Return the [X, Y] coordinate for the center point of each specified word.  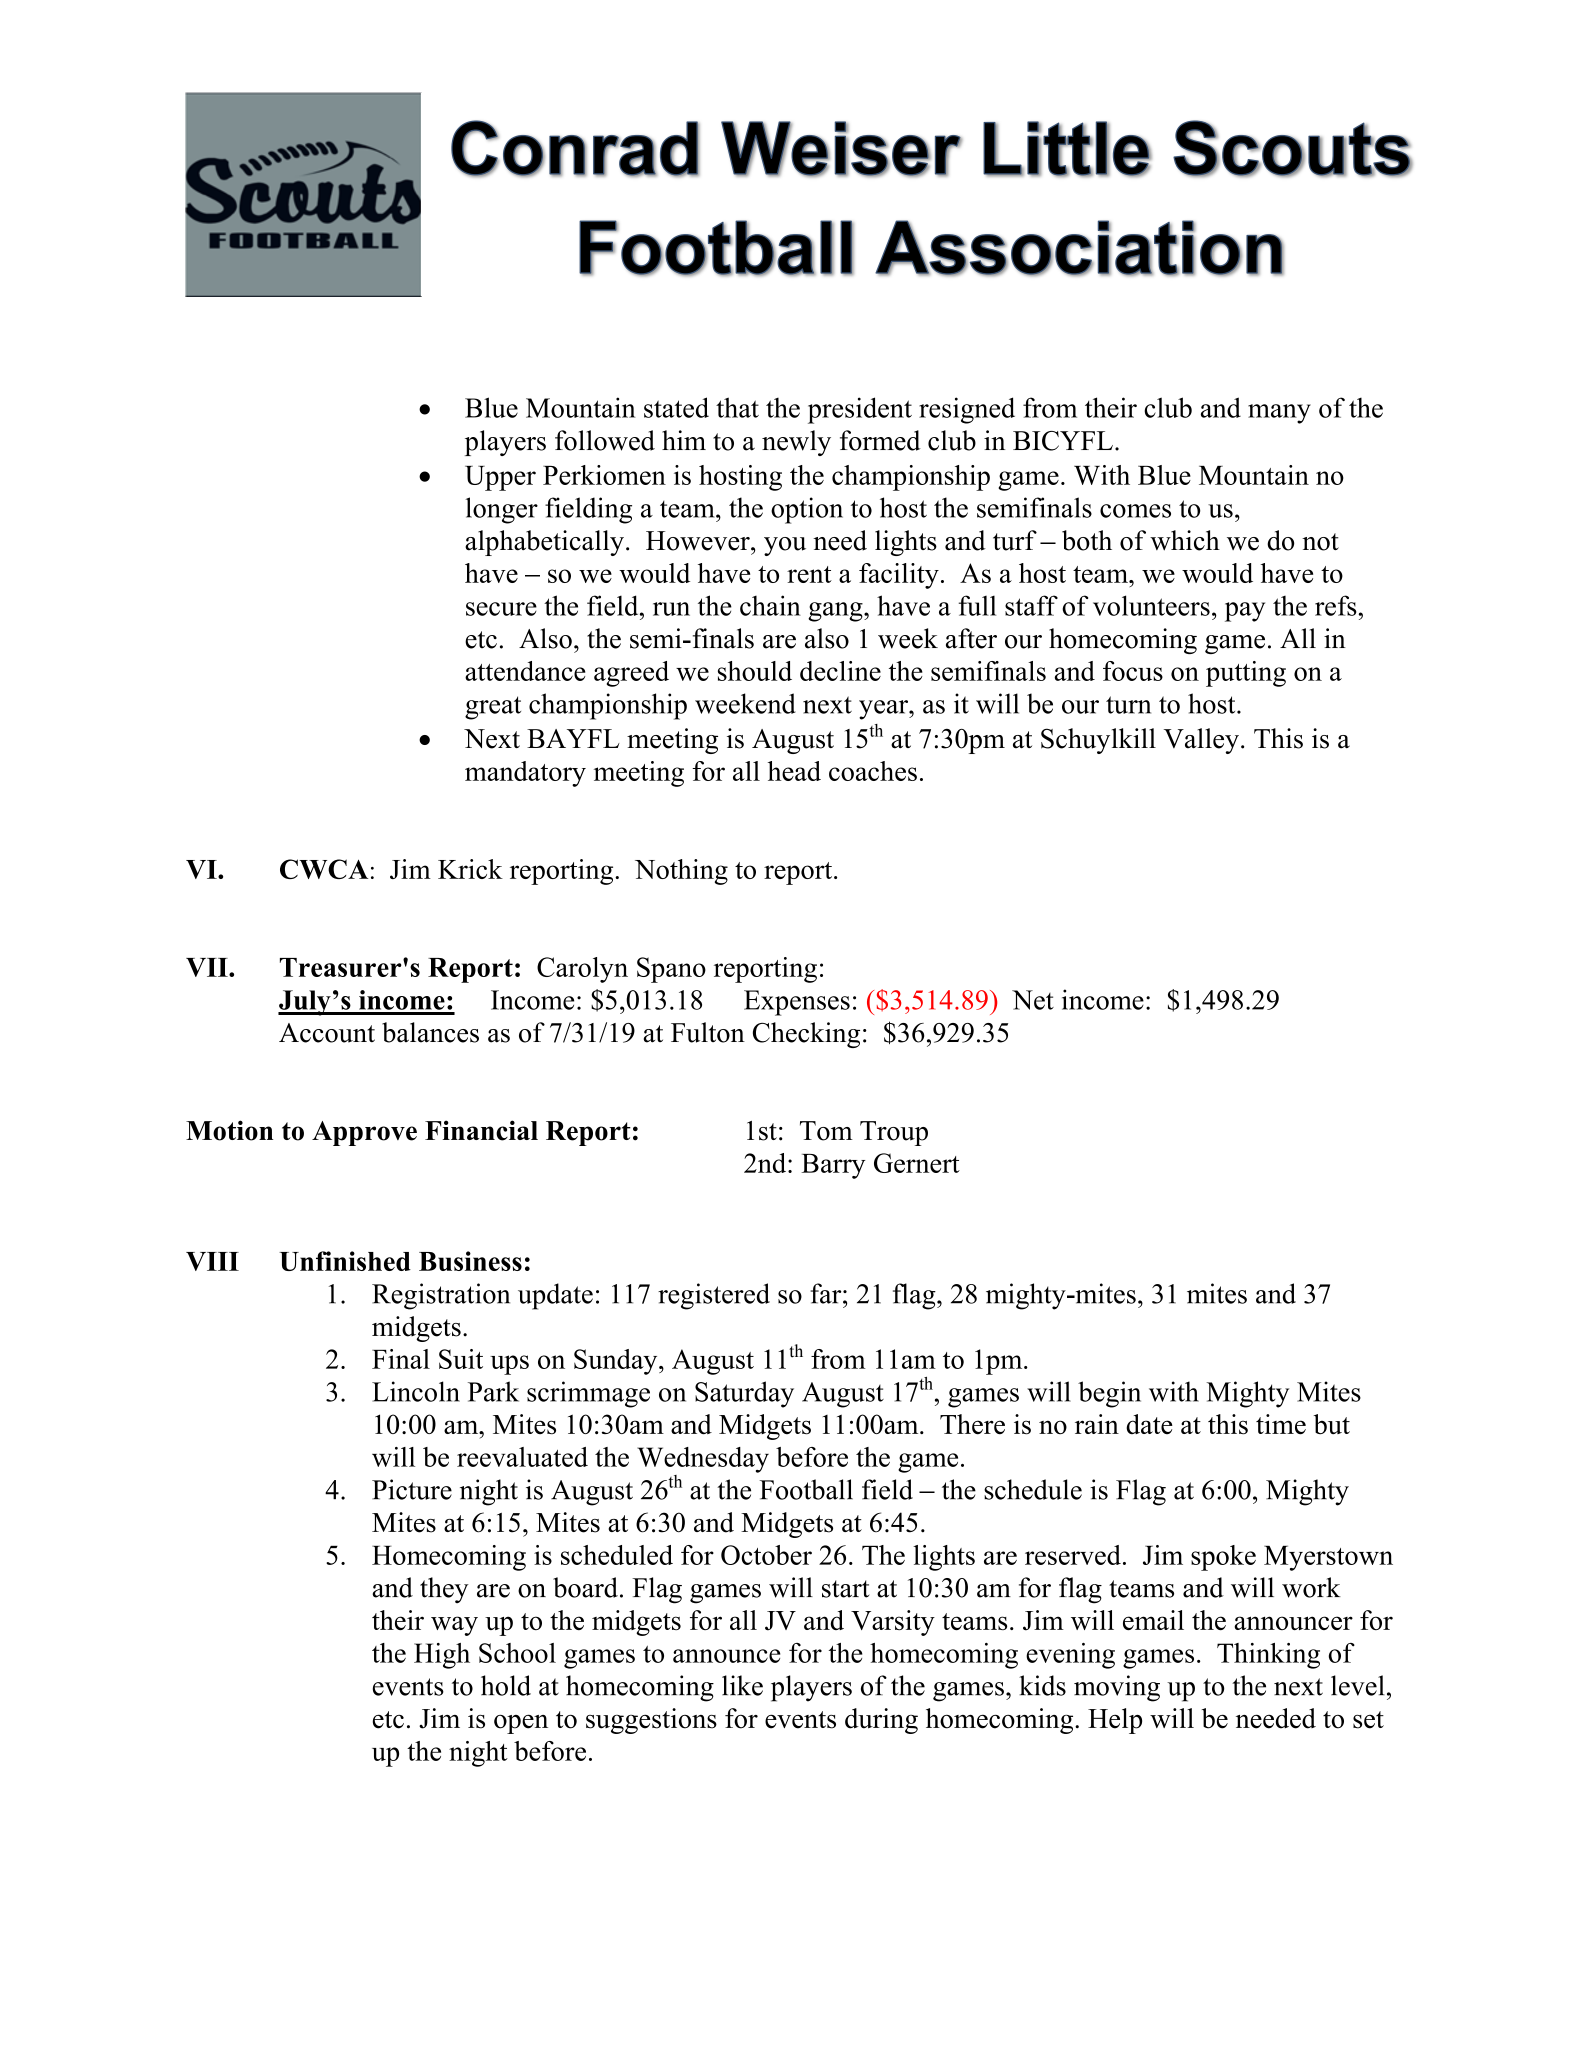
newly [796, 443]
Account [327, 1033]
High [442, 1656]
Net [1033, 1000]
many [1279, 414]
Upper [500, 478]
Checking [806, 1035]
